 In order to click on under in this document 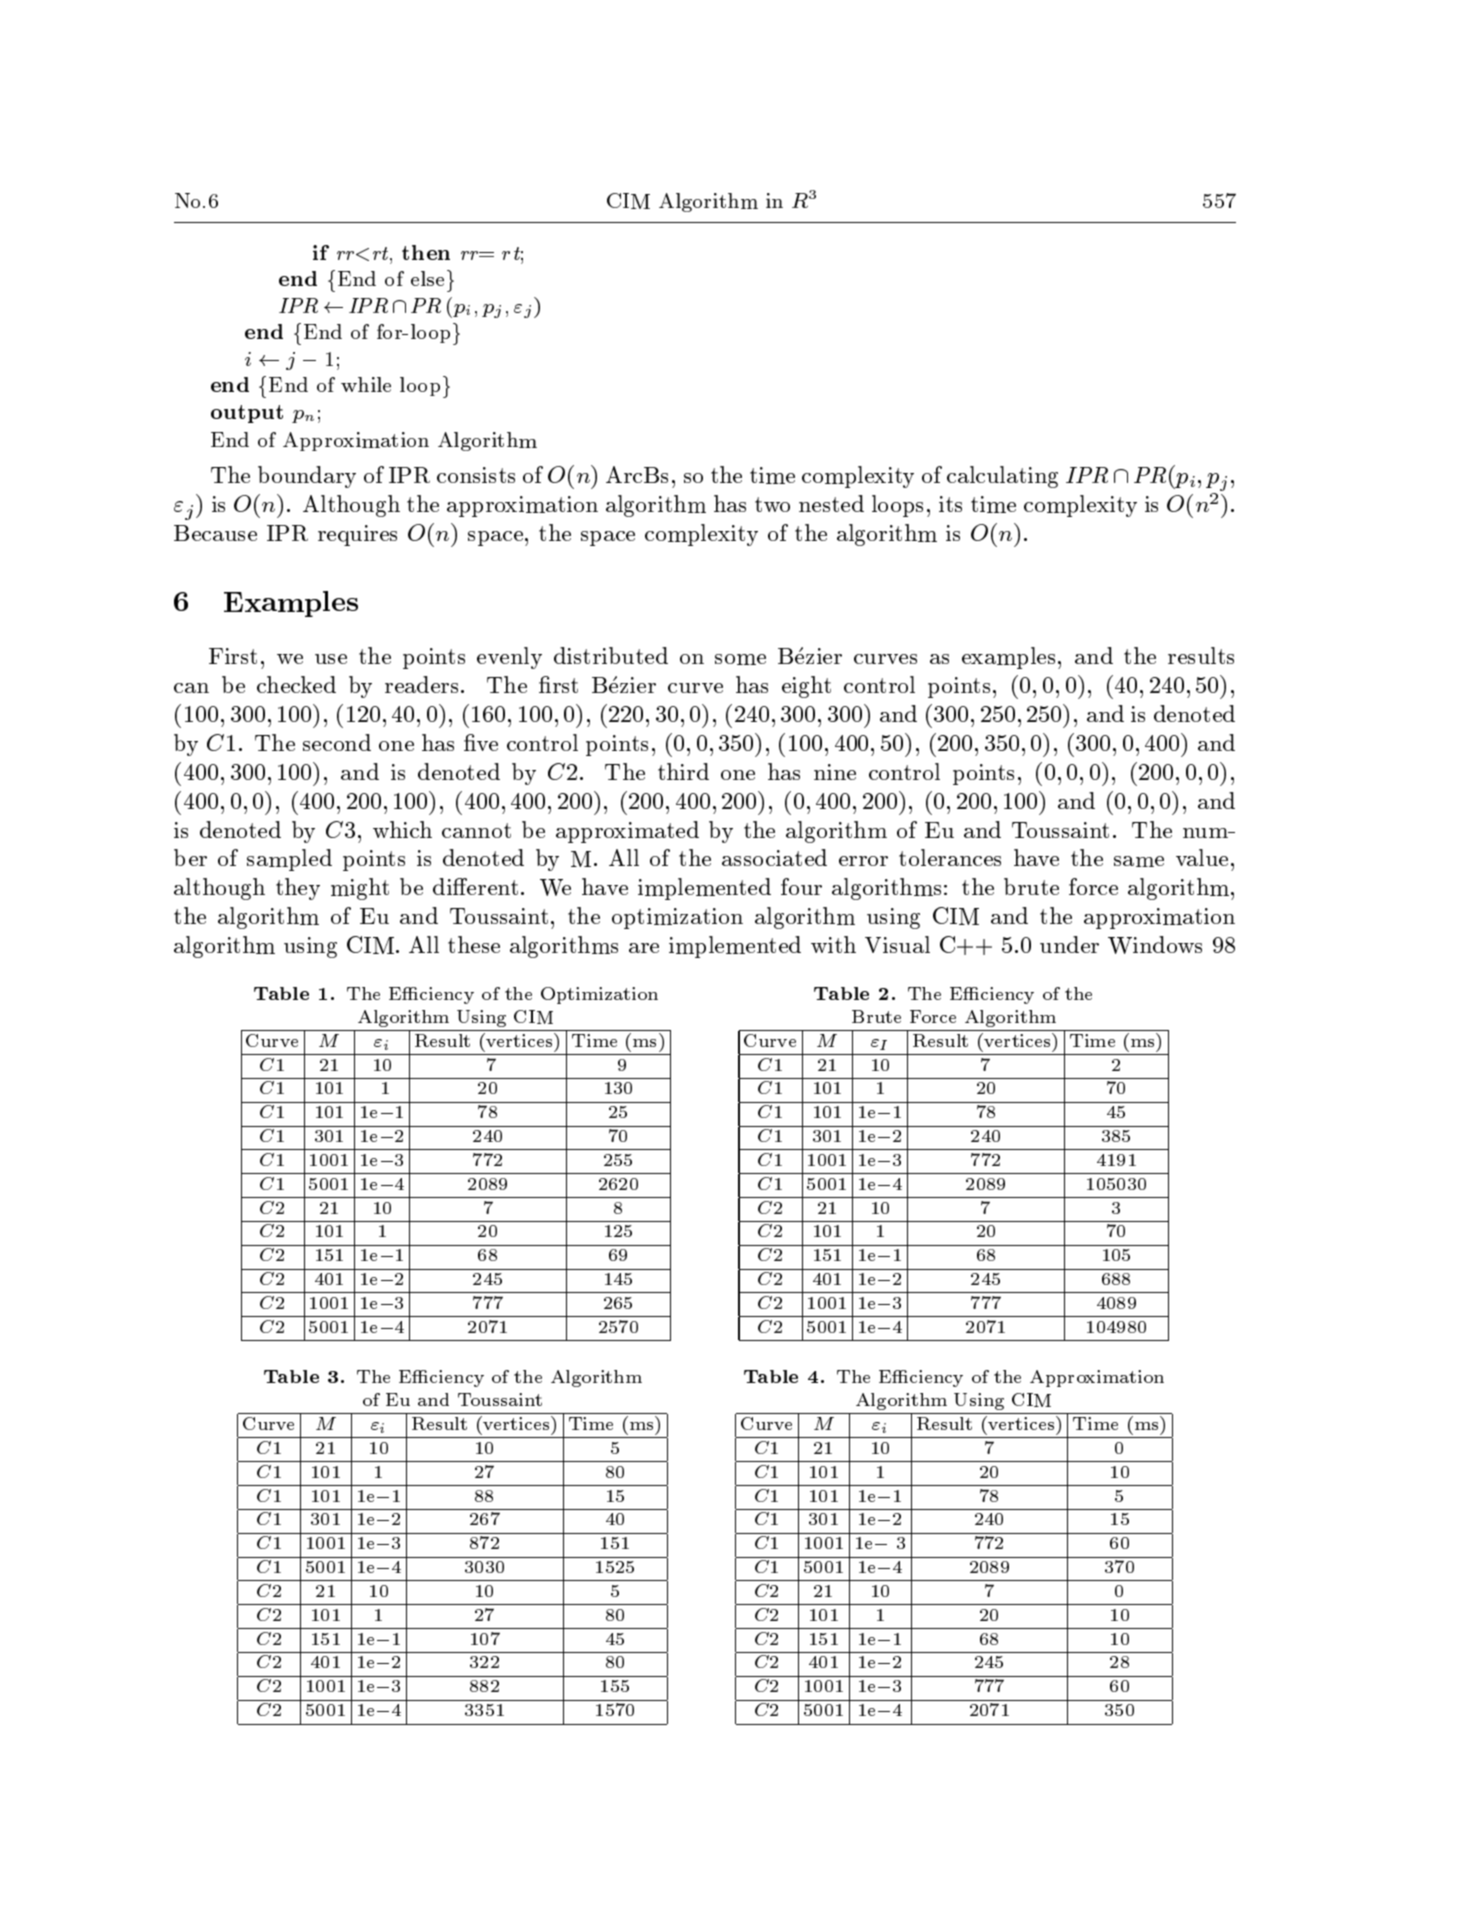, I will do `click(1069, 944)`.
